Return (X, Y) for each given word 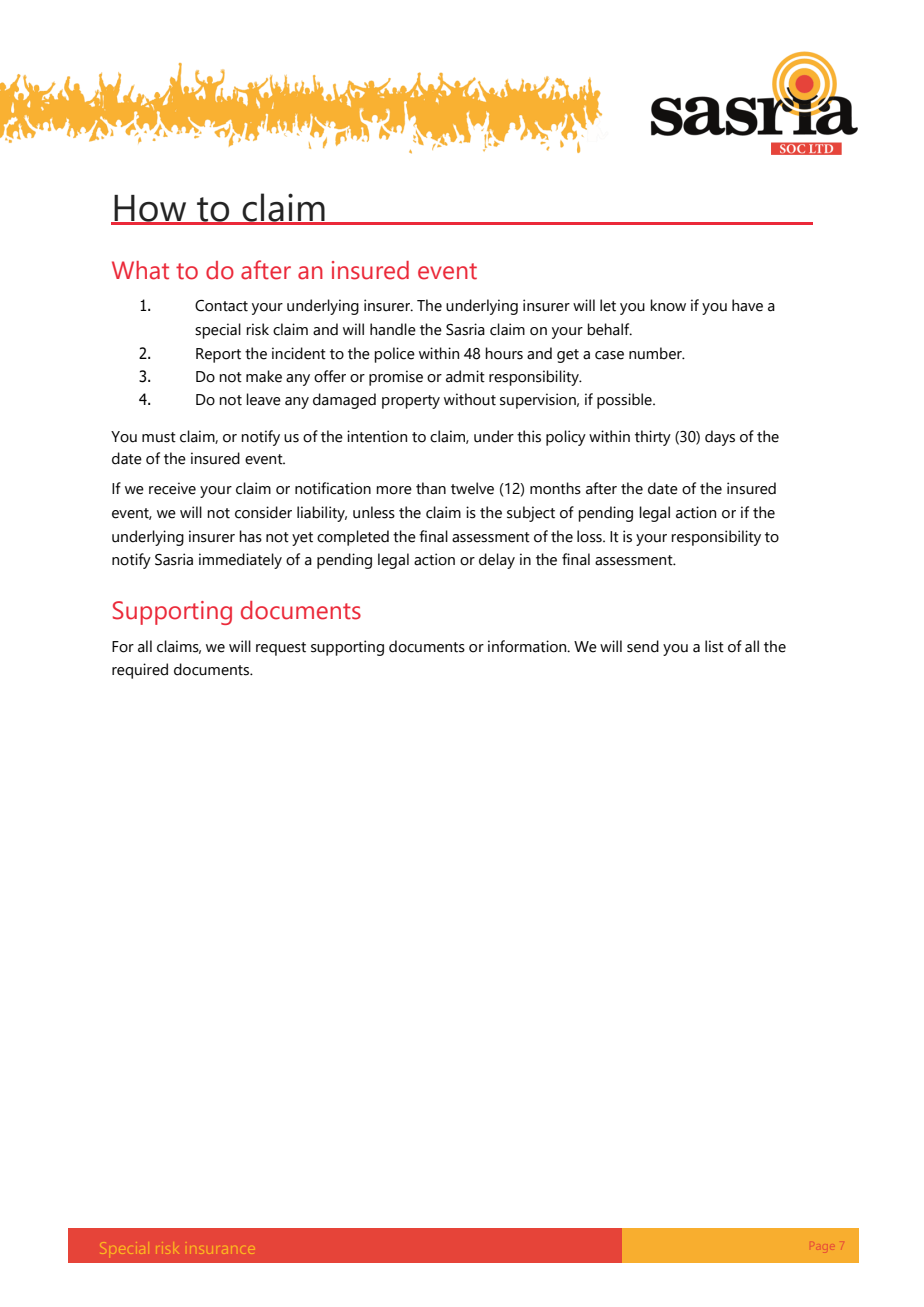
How (150, 209)
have (747, 305)
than (431, 488)
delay (497, 561)
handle (393, 329)
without (470, 399)
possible (625, 401)
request (281, 649)
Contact (221, 306)
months (555, 488)
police (394, 355)
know (668, 305)
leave (263, 399)
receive (172, 488)
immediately (240, 561)
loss (590, 536)
